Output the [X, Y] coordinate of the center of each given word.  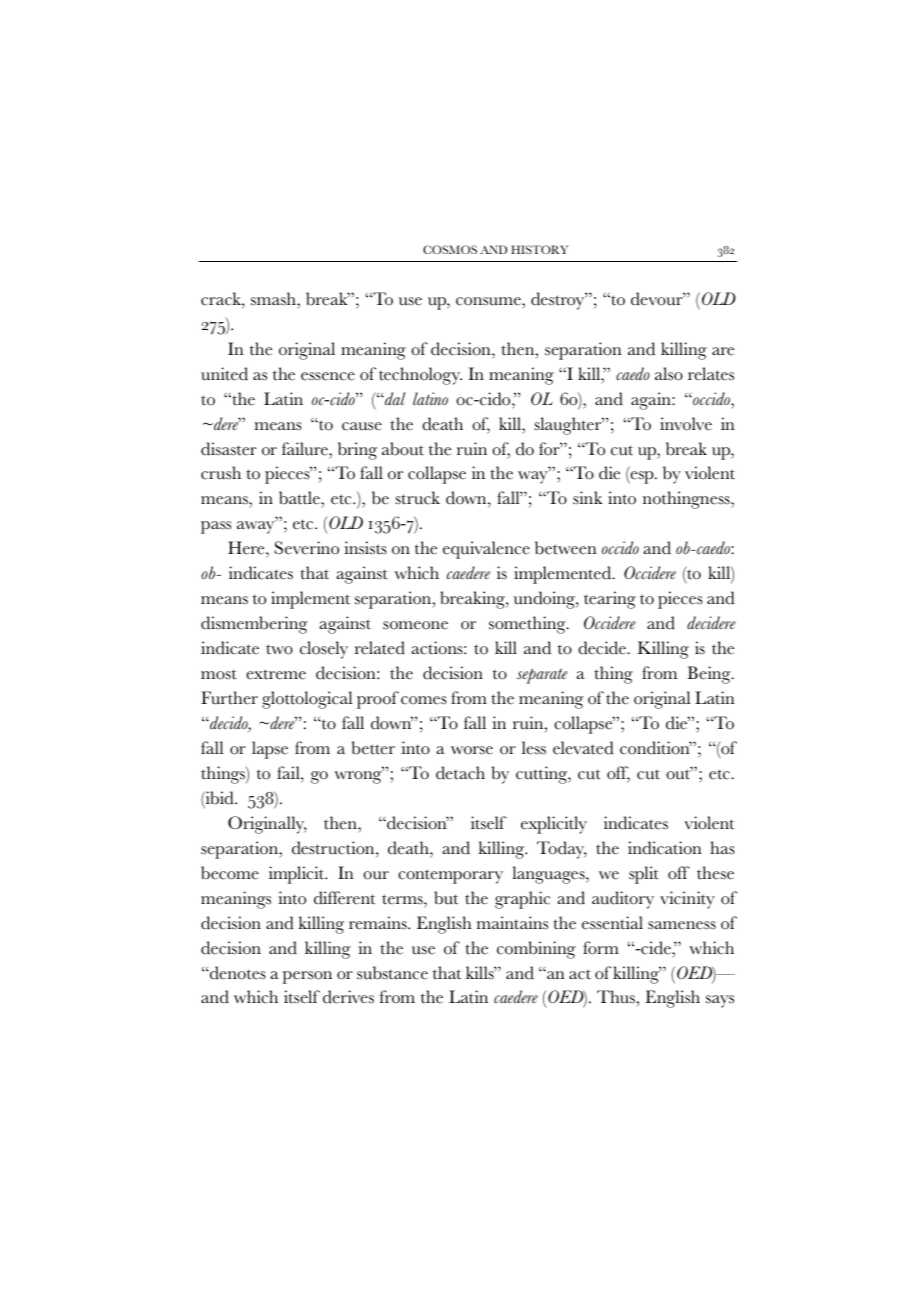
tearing [610, 600]
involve [686, 424]
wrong [359, 776]
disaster [229, 449]
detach [460, 773]
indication [665, 848]
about [403, 449]
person [307, 977]
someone [415, 625]
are [723, 351]
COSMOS [450, 249]
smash [274, 299]
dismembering [254, 625]
